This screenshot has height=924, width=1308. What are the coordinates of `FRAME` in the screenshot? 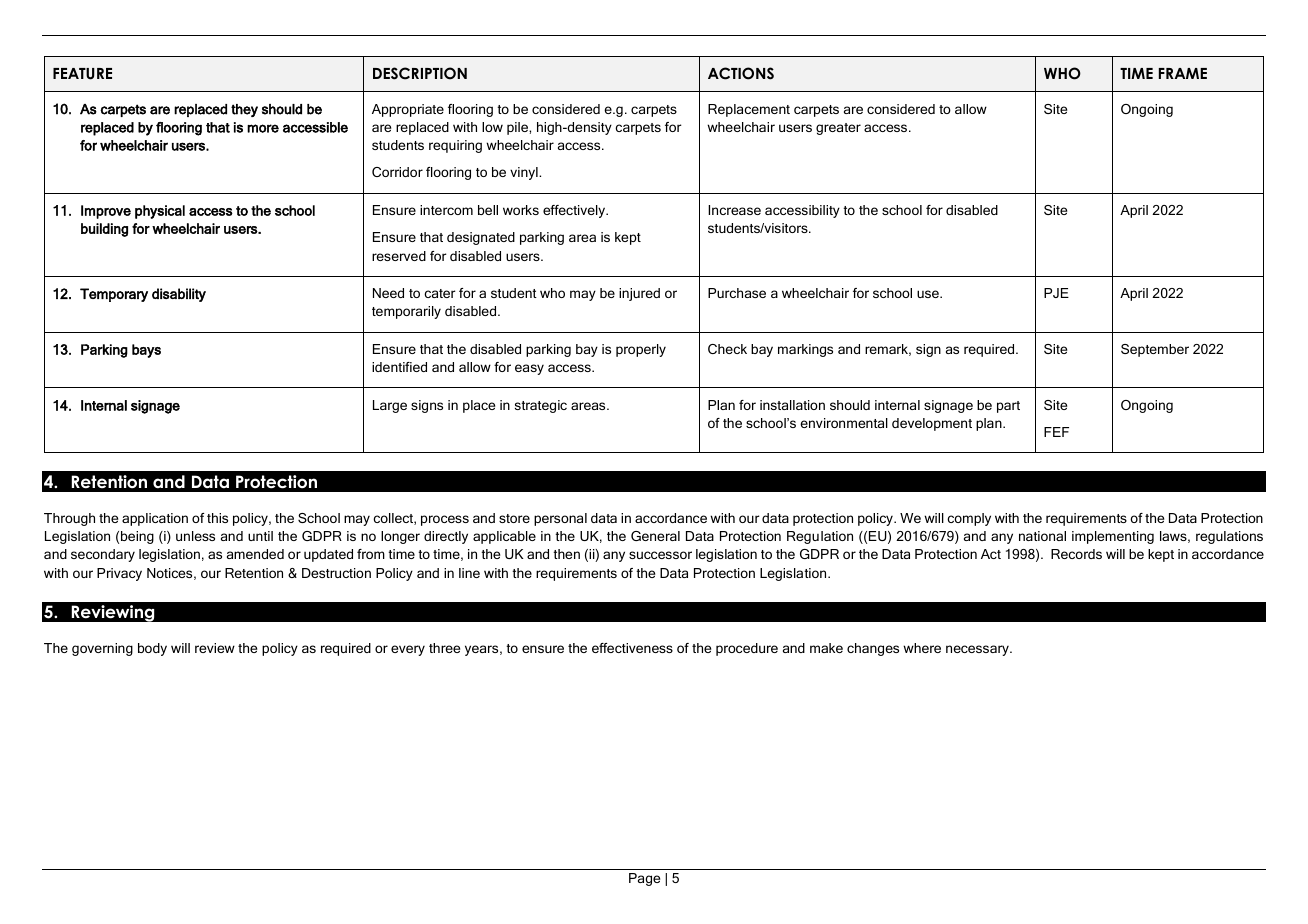 It's located at (1183, 73).
